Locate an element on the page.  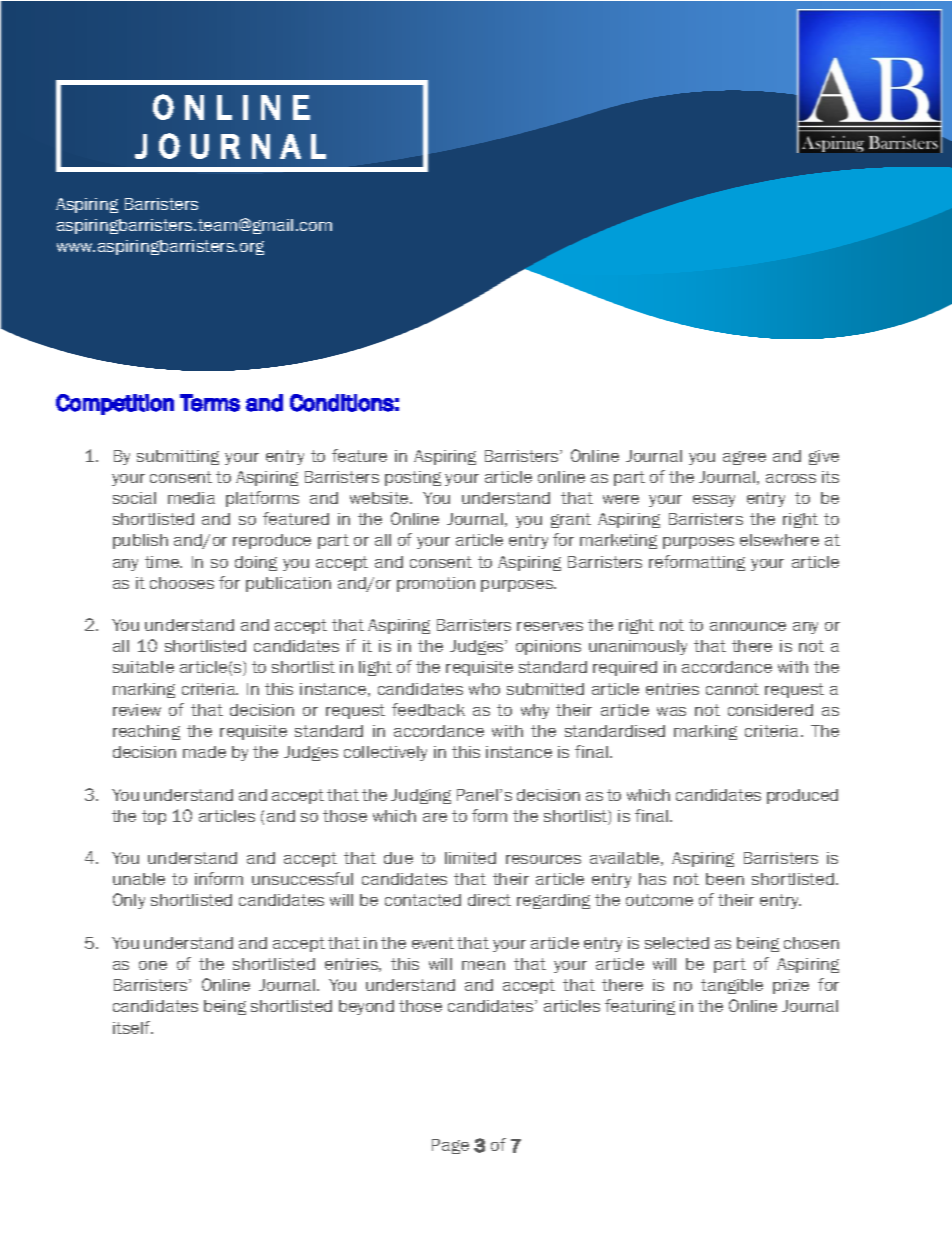
made is located at coordinates (204, 752).
